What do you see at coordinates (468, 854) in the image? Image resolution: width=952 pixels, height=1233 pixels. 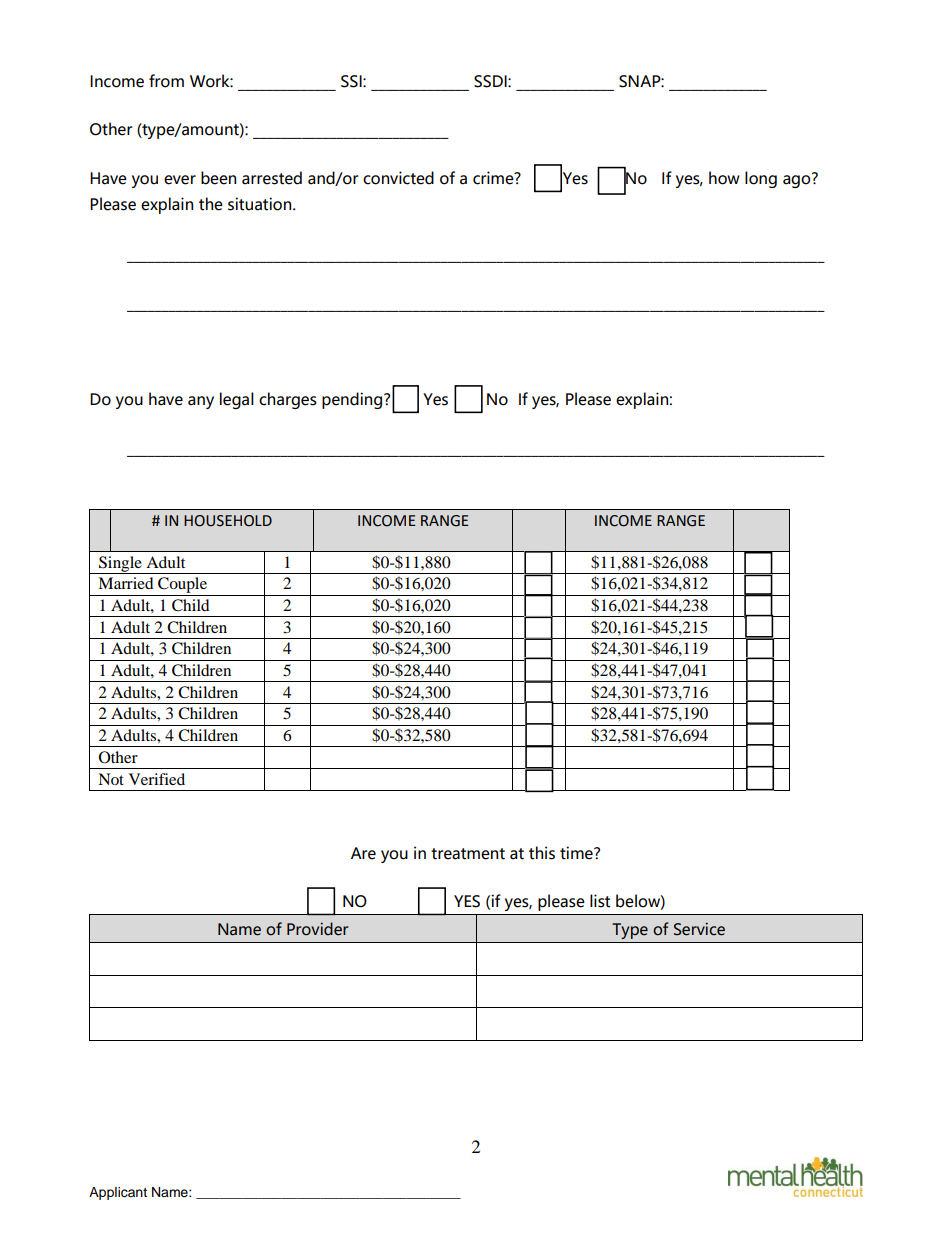 I see `treatment` at bounding box center [468, 854].
